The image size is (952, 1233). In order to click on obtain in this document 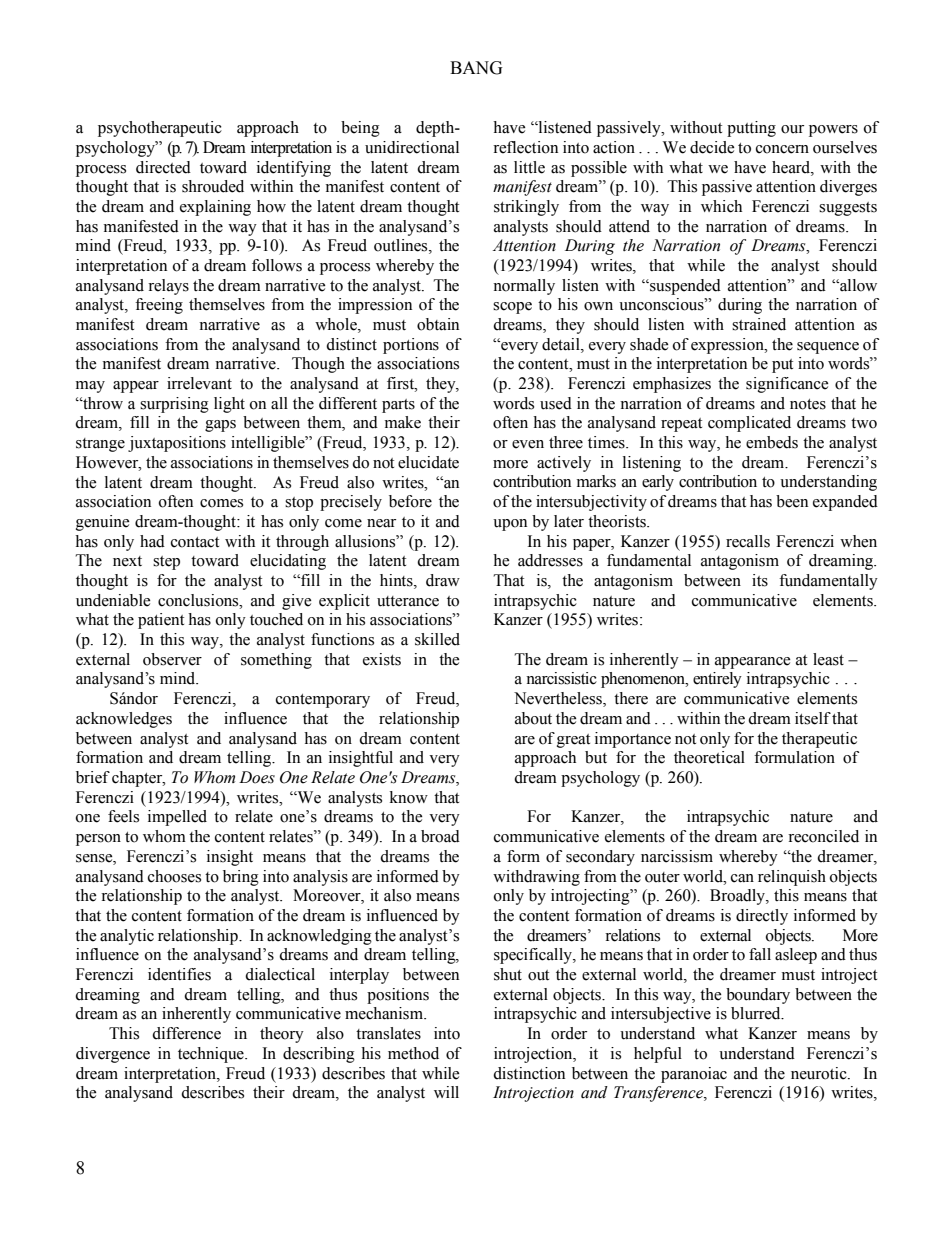, I will do `click(438, 324)`.
